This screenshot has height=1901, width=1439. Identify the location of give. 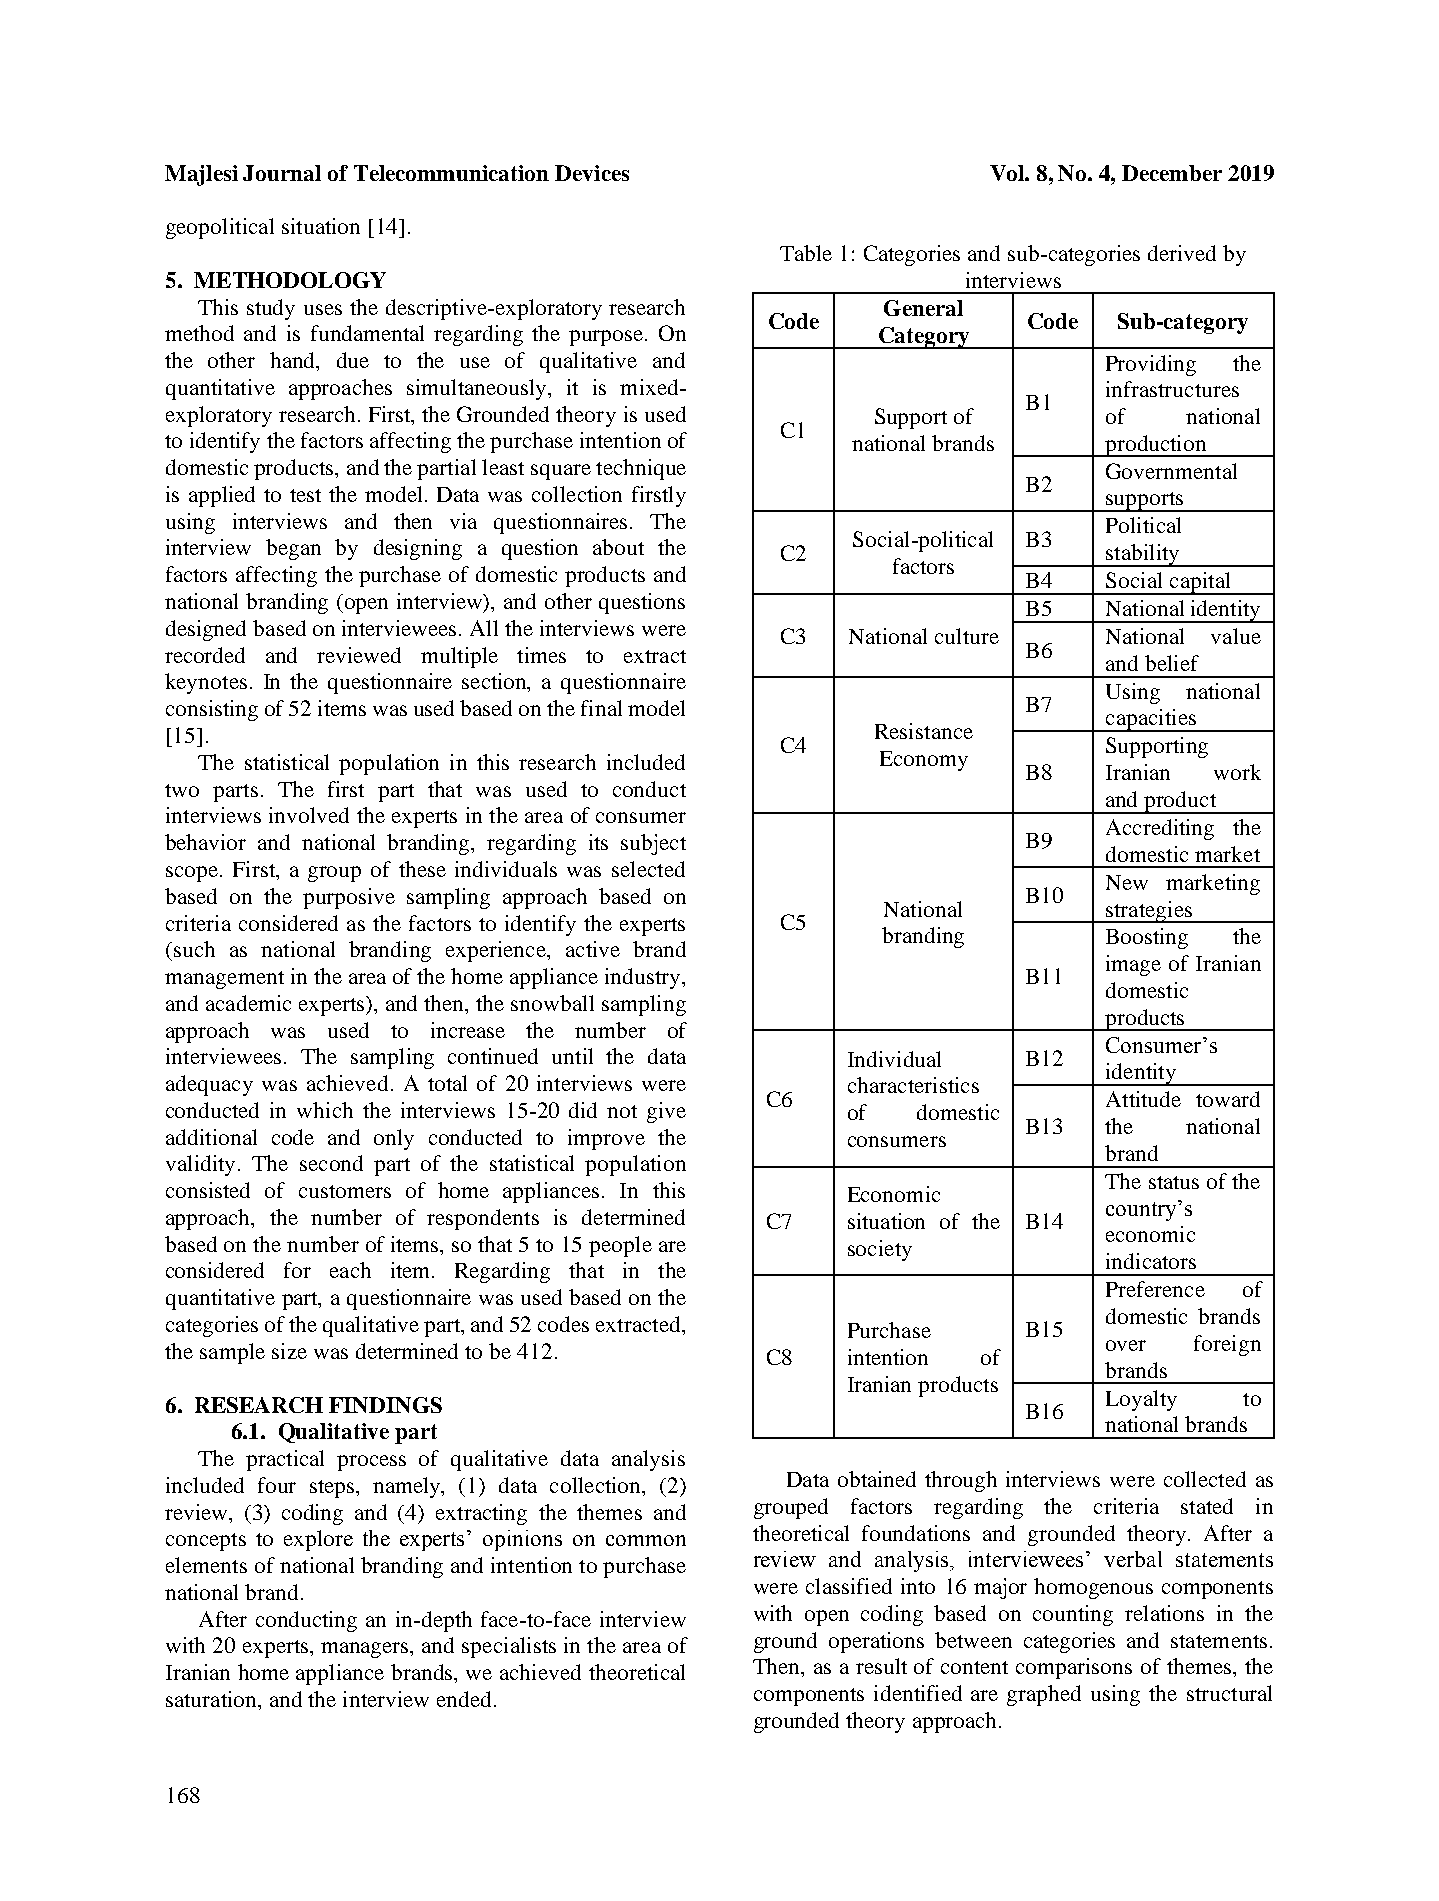
(666, 1112).
